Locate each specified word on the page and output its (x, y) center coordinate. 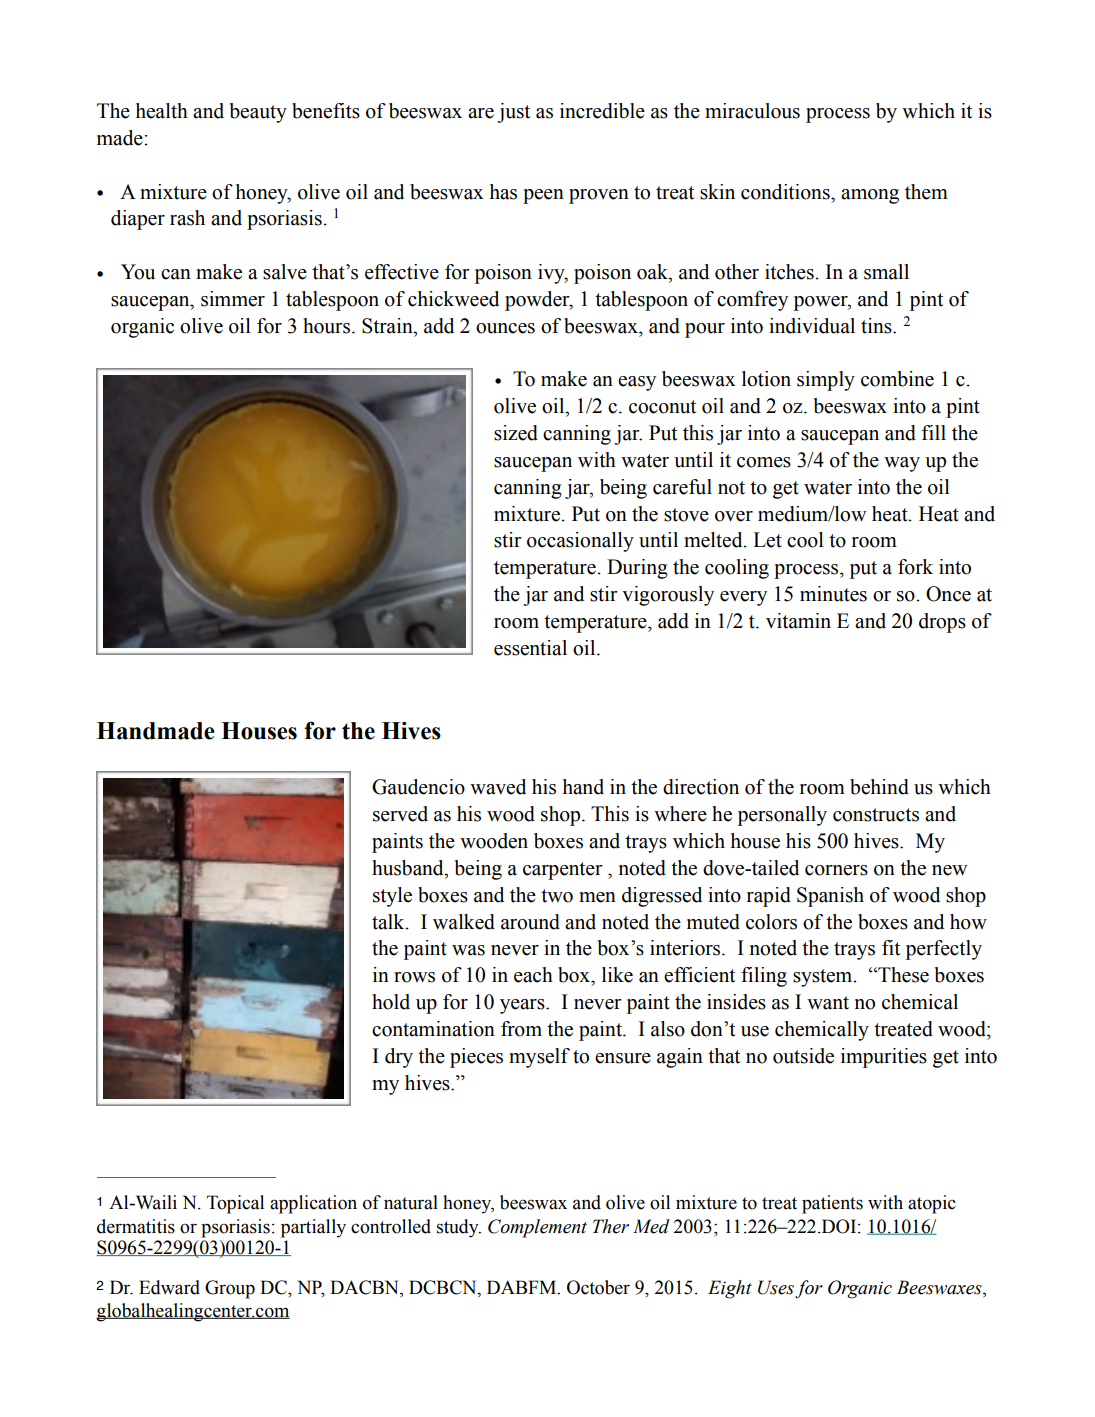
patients (832, 1204)
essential (530, 648)
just (513, 113)
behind (879, 787)
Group (230, 1289)
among (870, 196)
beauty (258, 113)
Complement (537, 1228)
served (400, 814)
